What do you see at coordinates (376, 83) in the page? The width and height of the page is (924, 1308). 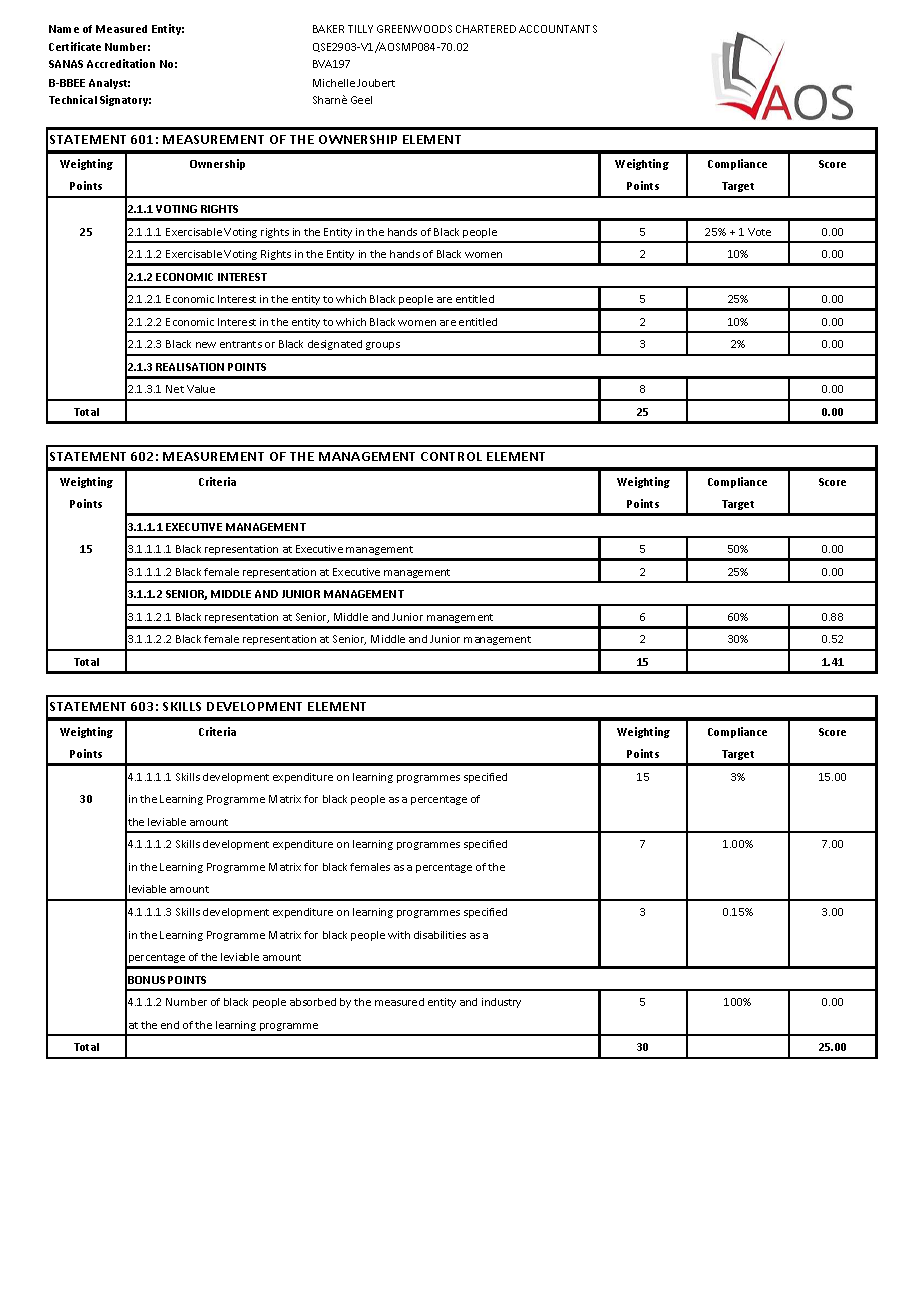 I see `Joubert` at bounding box center [376, 83].
